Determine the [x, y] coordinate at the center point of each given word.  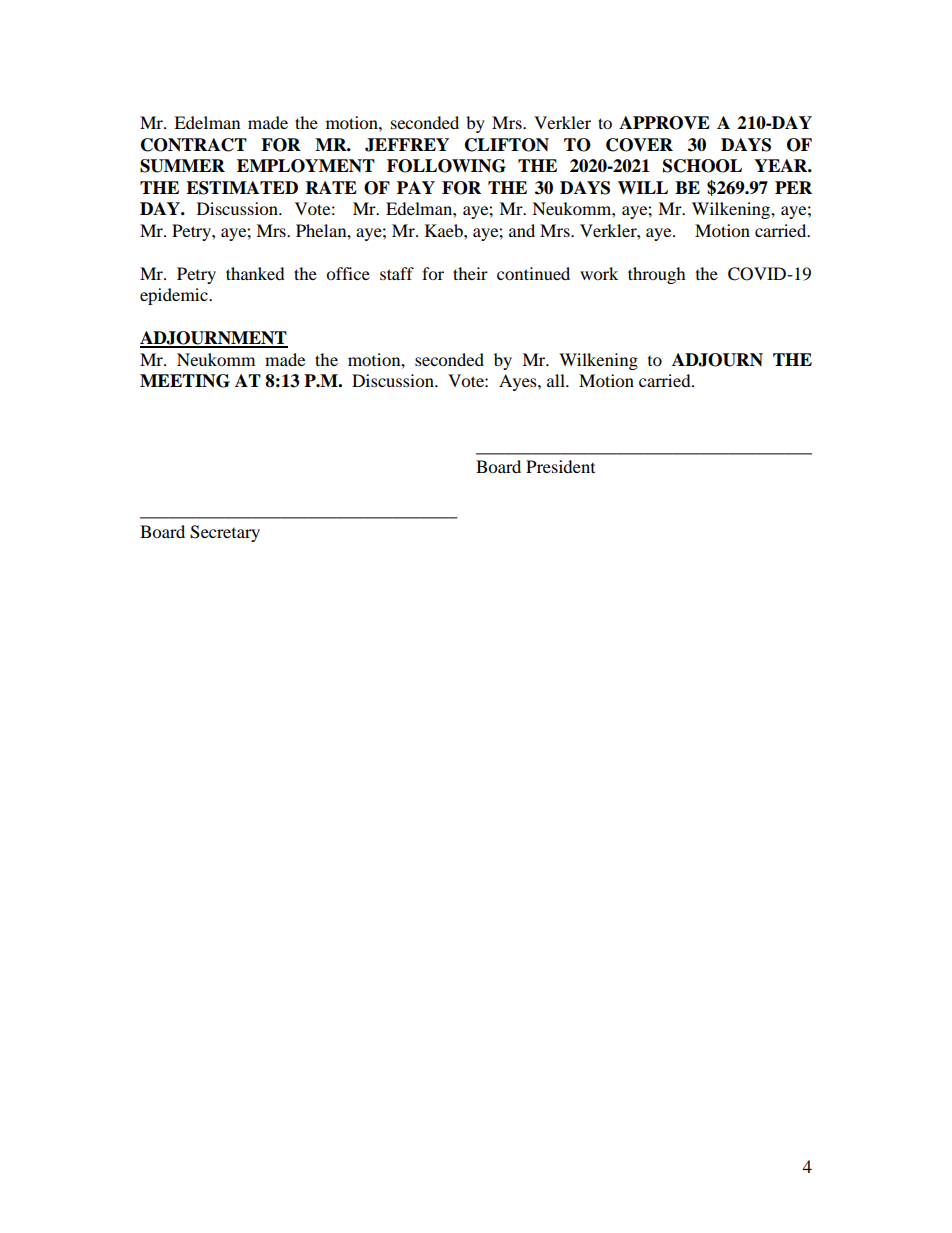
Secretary [225, 533]
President [560, 466]
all [557, 380]
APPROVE [664, 123]
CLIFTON [507, 145]
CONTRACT [194, 145]
